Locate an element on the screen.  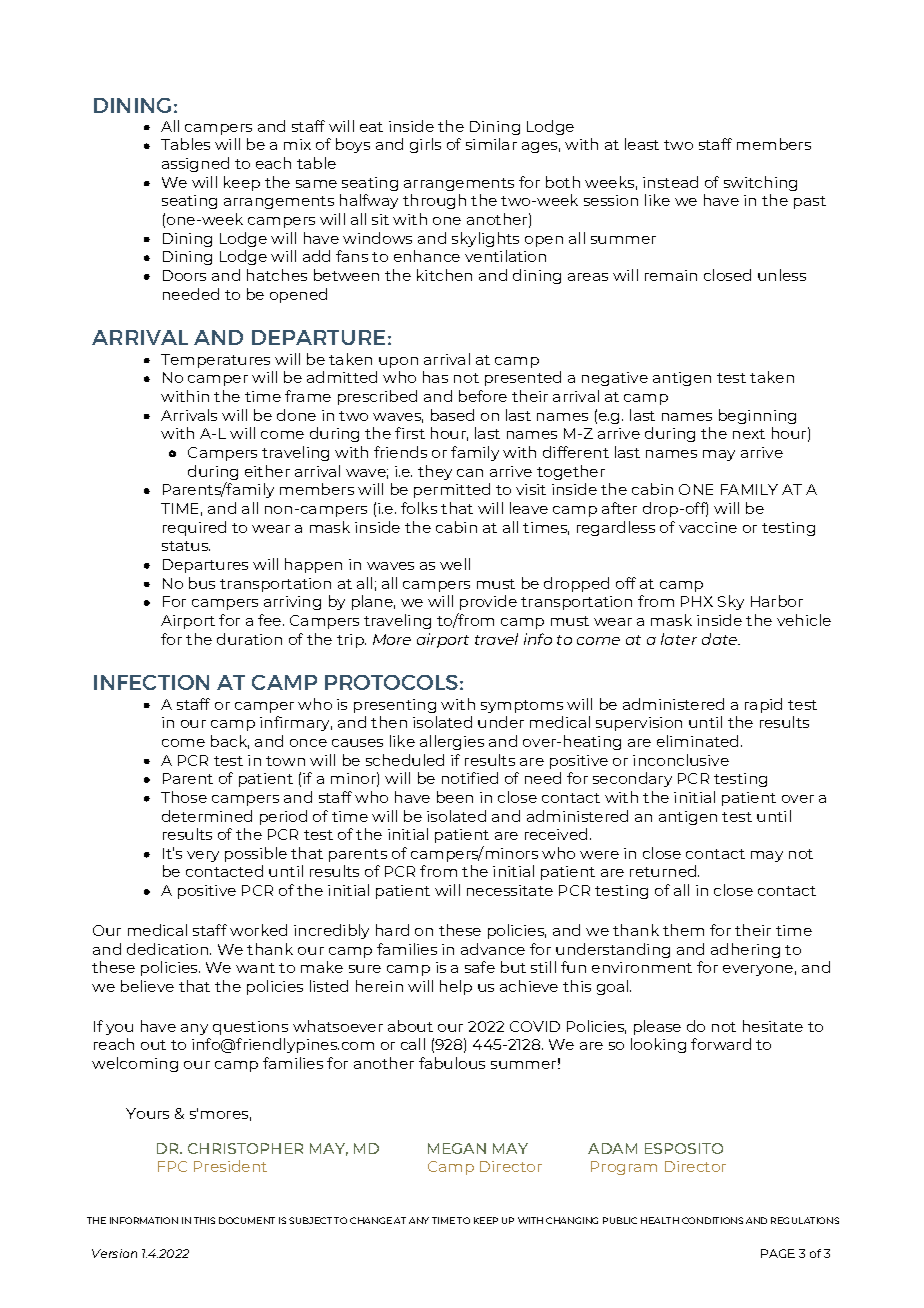
allergies is located at coordinates (452, 742).
